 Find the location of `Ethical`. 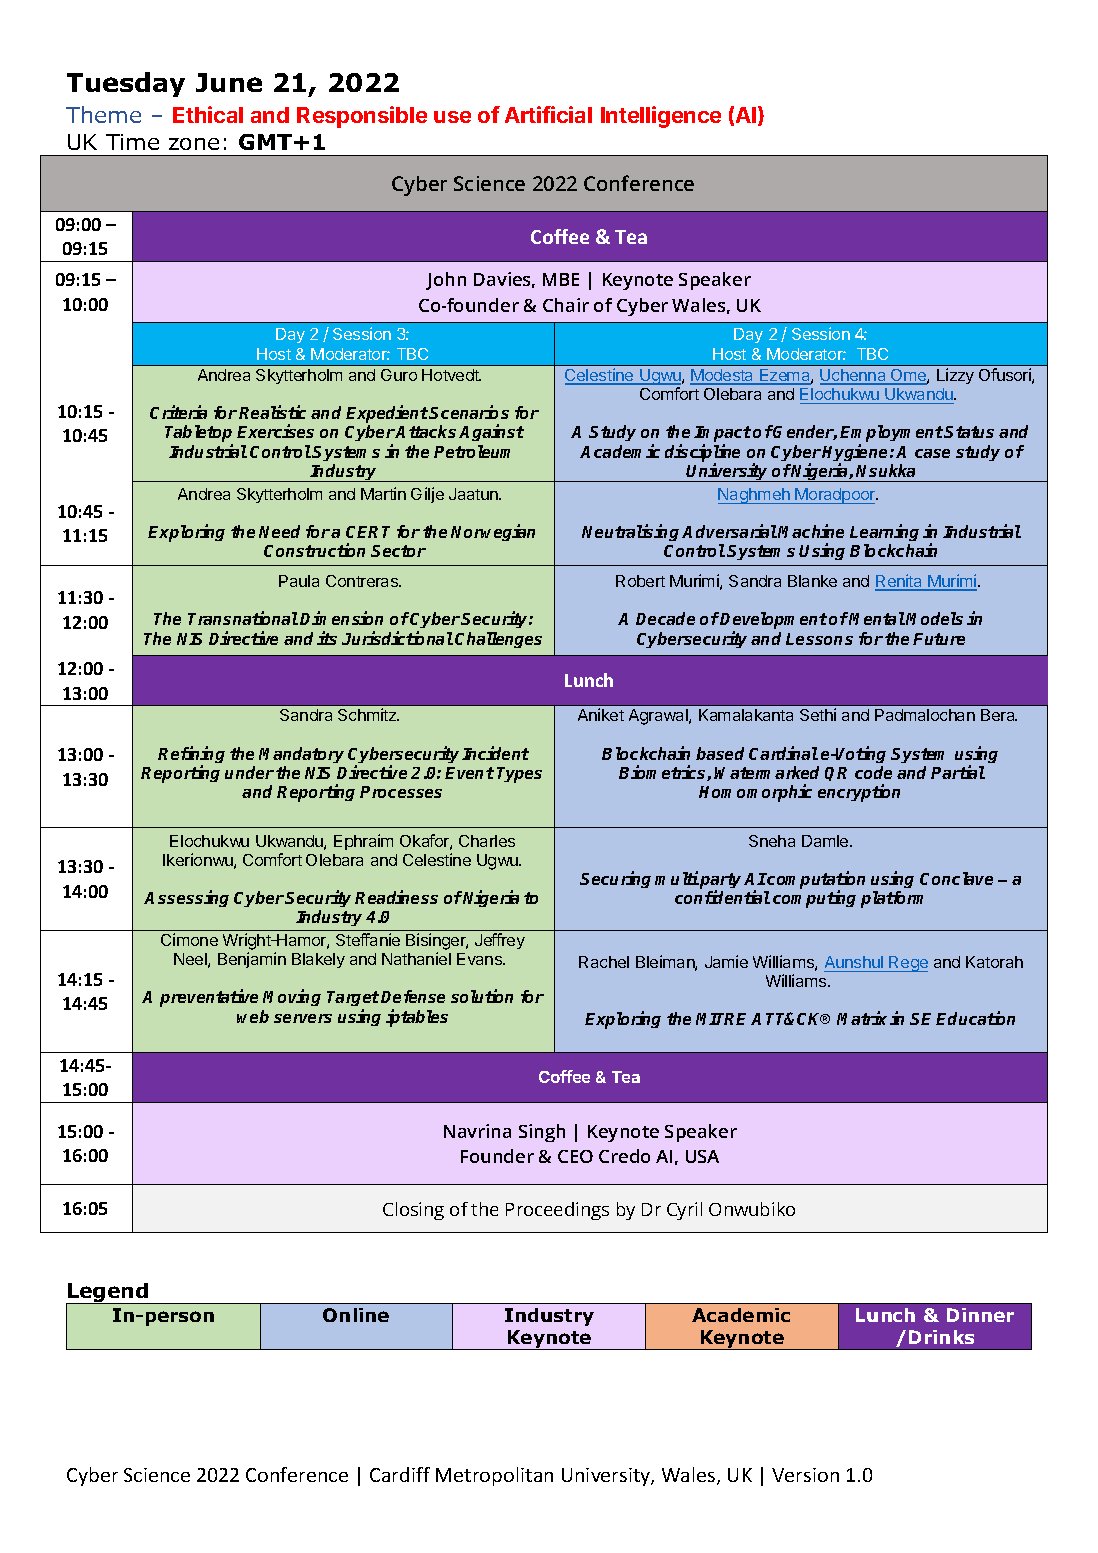

Ethical is located at coordinates (208, 114).
